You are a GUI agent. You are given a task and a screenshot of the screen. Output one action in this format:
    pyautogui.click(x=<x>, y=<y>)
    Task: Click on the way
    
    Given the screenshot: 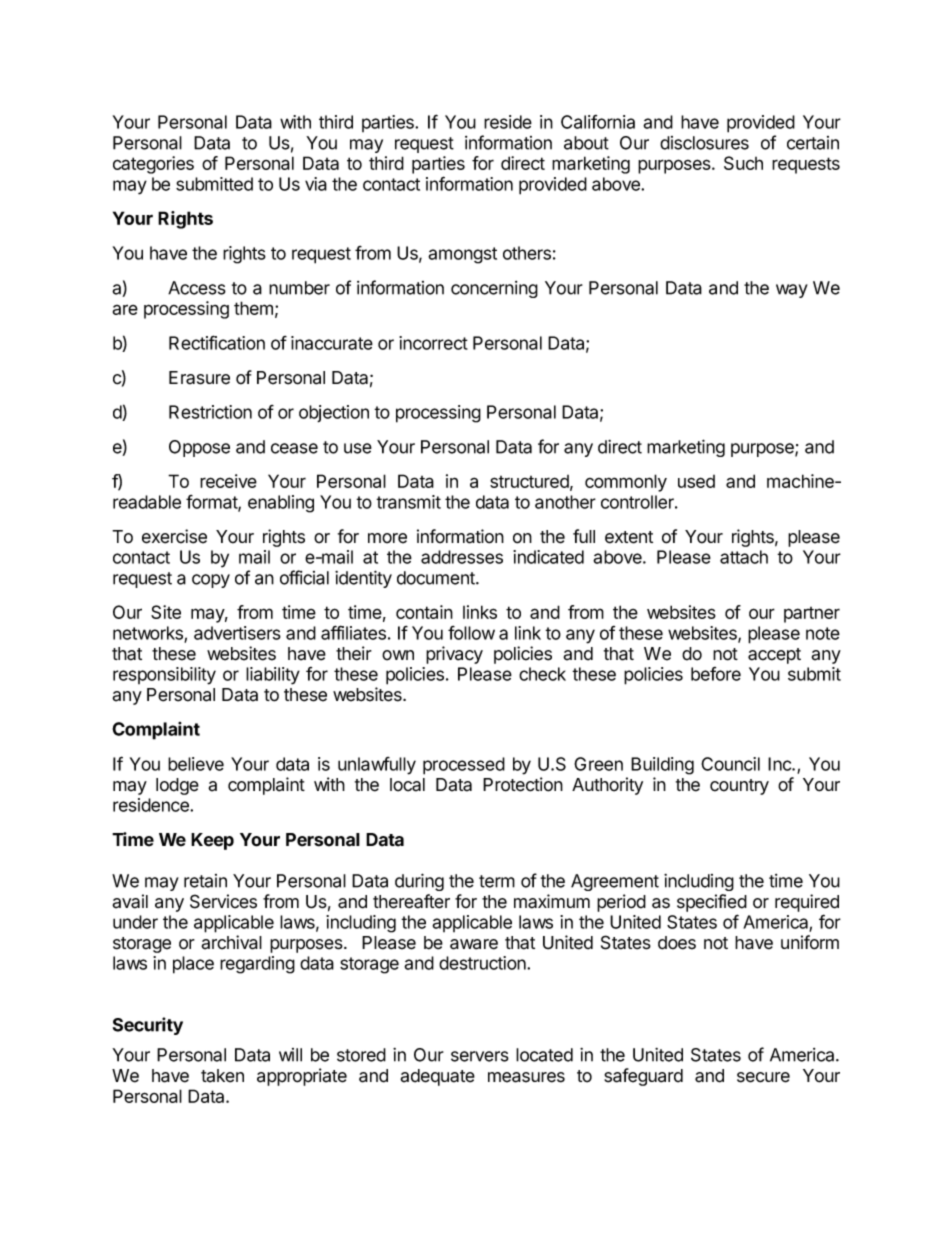 What is the action you would take?
    pyautogui.click(x=792, y=291)
